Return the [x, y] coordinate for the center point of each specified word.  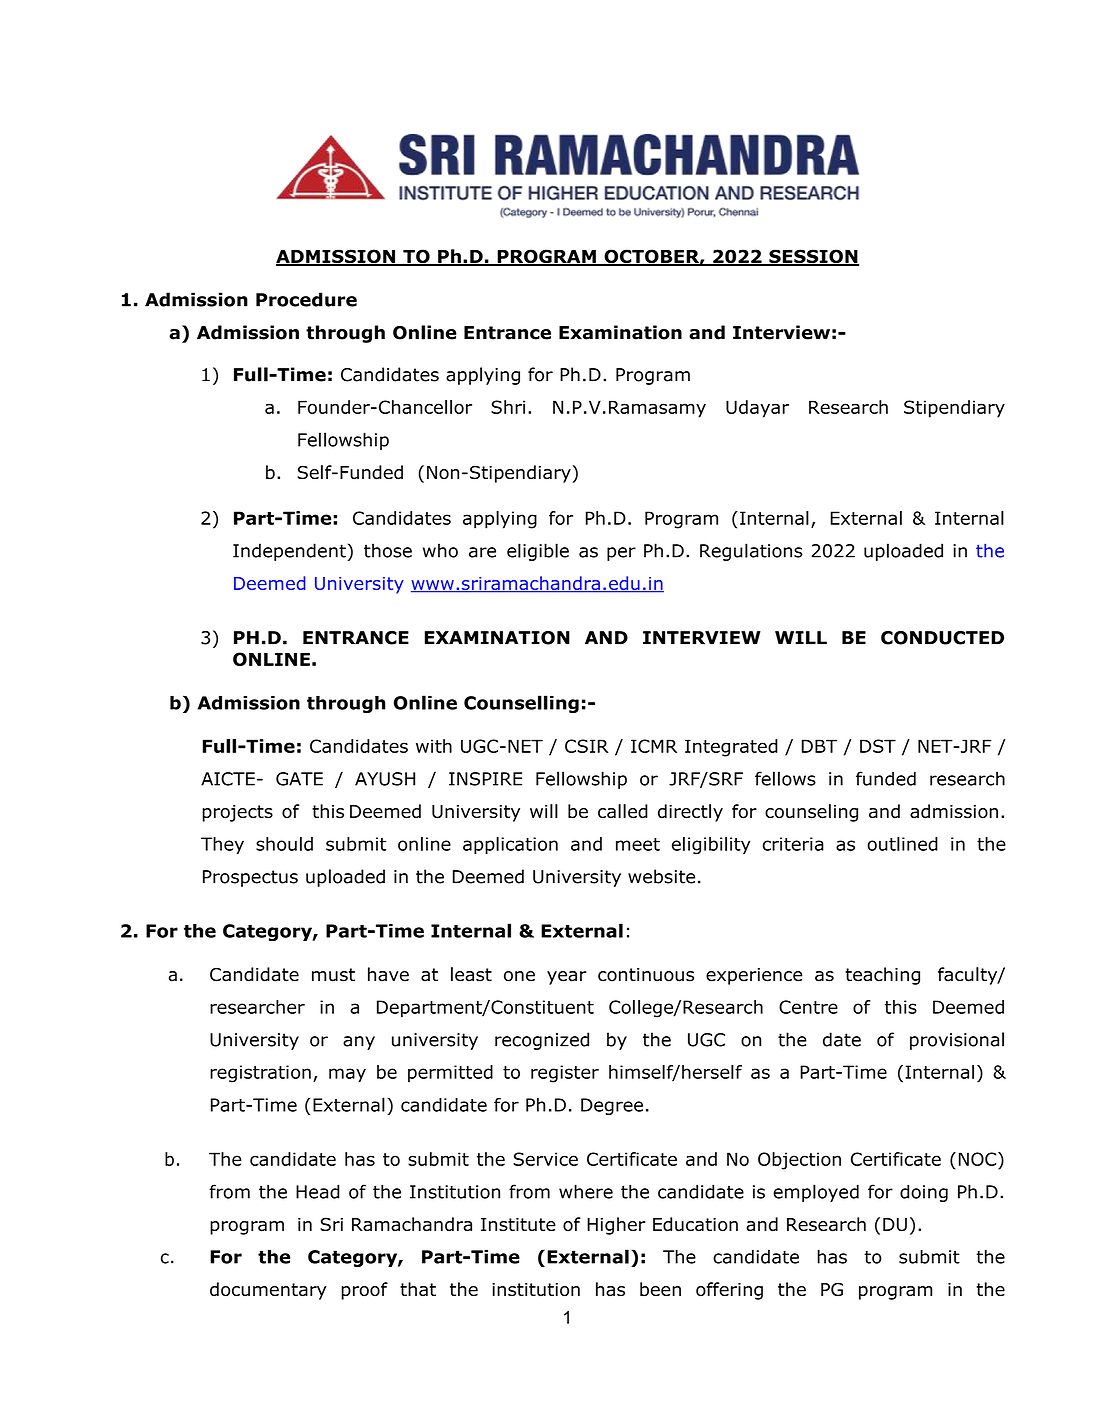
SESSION [813, 257]
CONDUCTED [942, 638]
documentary [268, 1291]
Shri [508, 407]
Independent [289, 552]
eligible [538, 552]
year [567, 978]
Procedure [306, 299]
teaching [882, 976]
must [333, 975]
